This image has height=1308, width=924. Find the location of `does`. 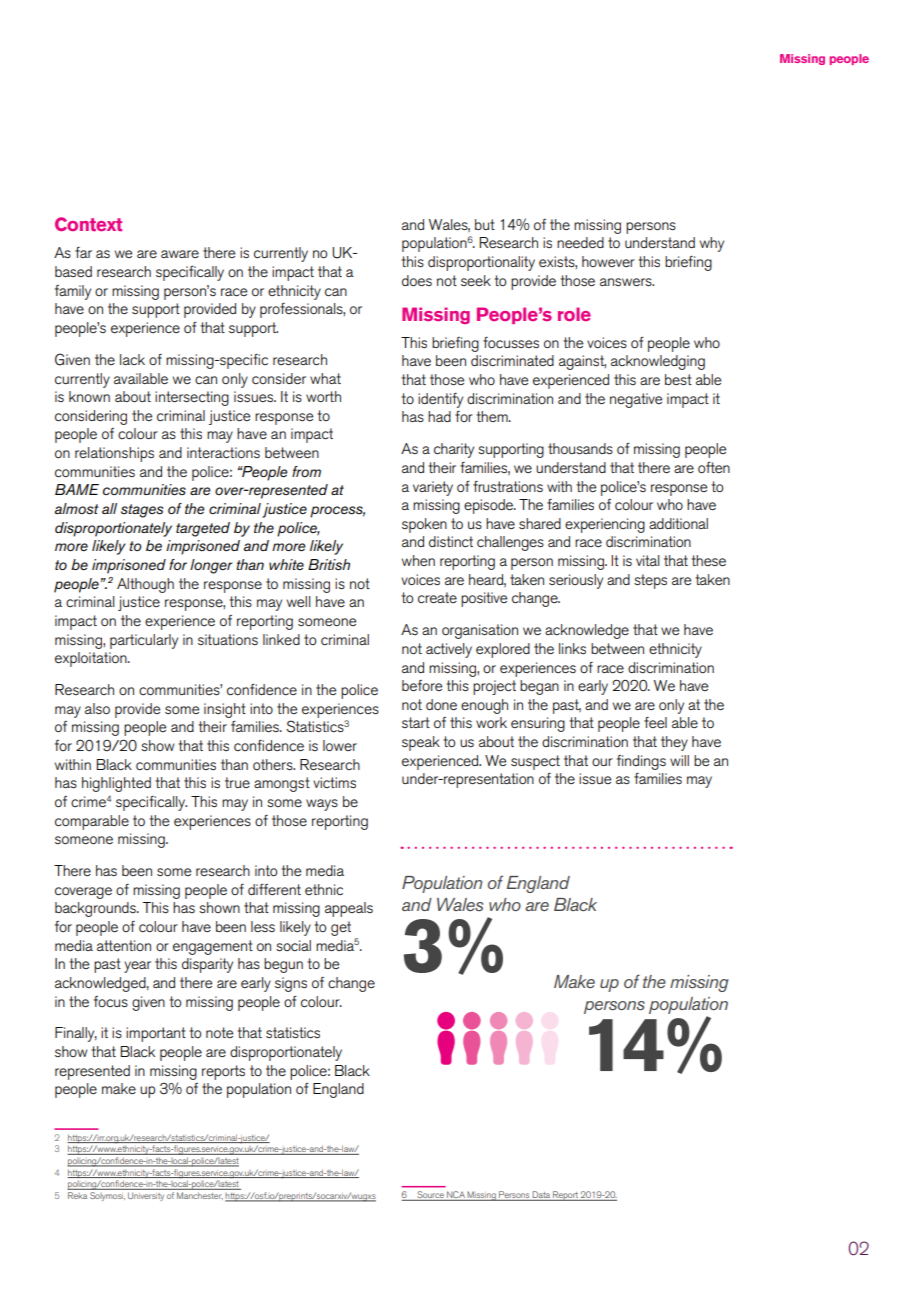

does is located at coordinates (417, 280).
